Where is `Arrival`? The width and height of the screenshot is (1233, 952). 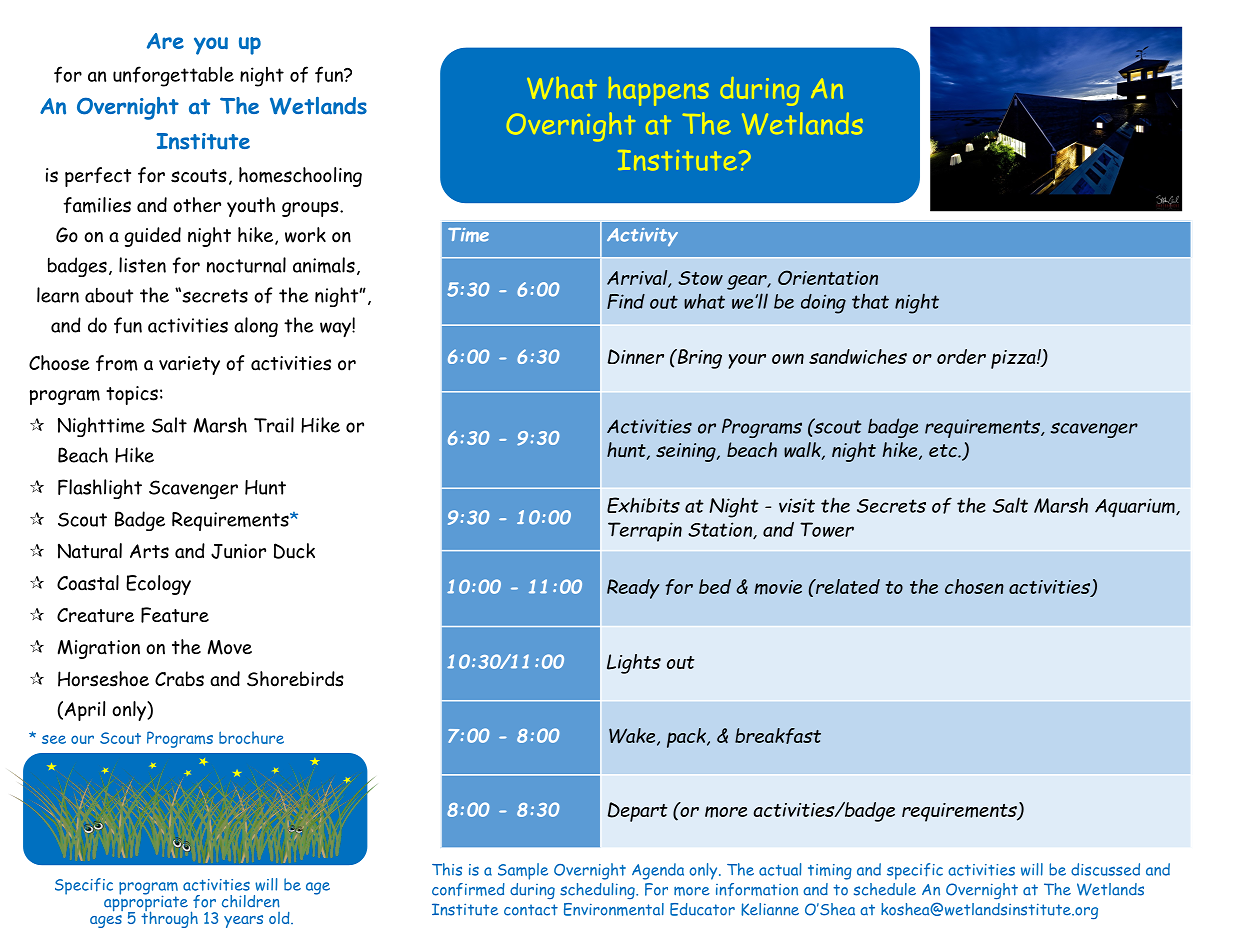 Arrival is located at coordinates (638, 278).
